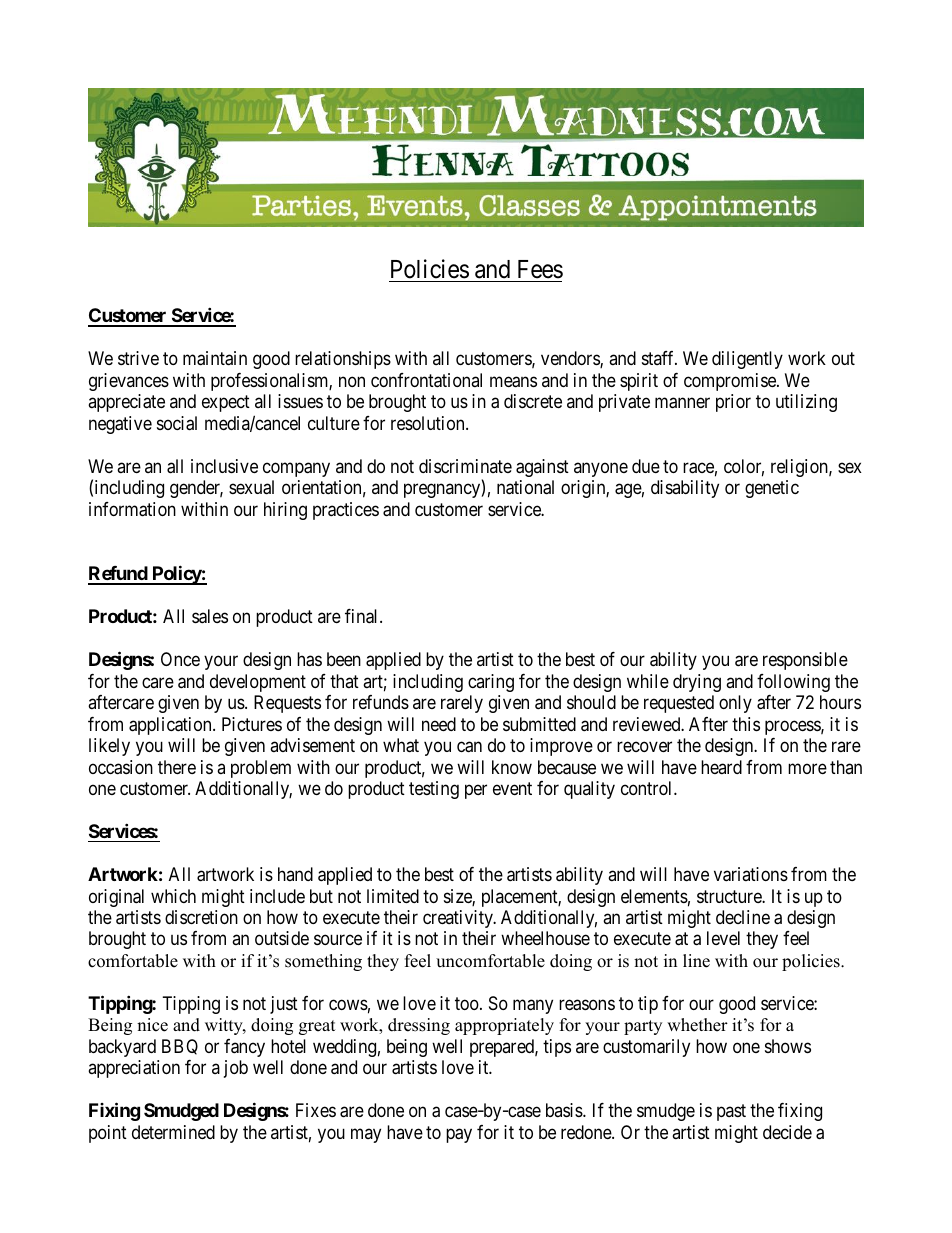 The width and height of the document is (952, 1233). I want to click on pay, so click(459, 1135).
